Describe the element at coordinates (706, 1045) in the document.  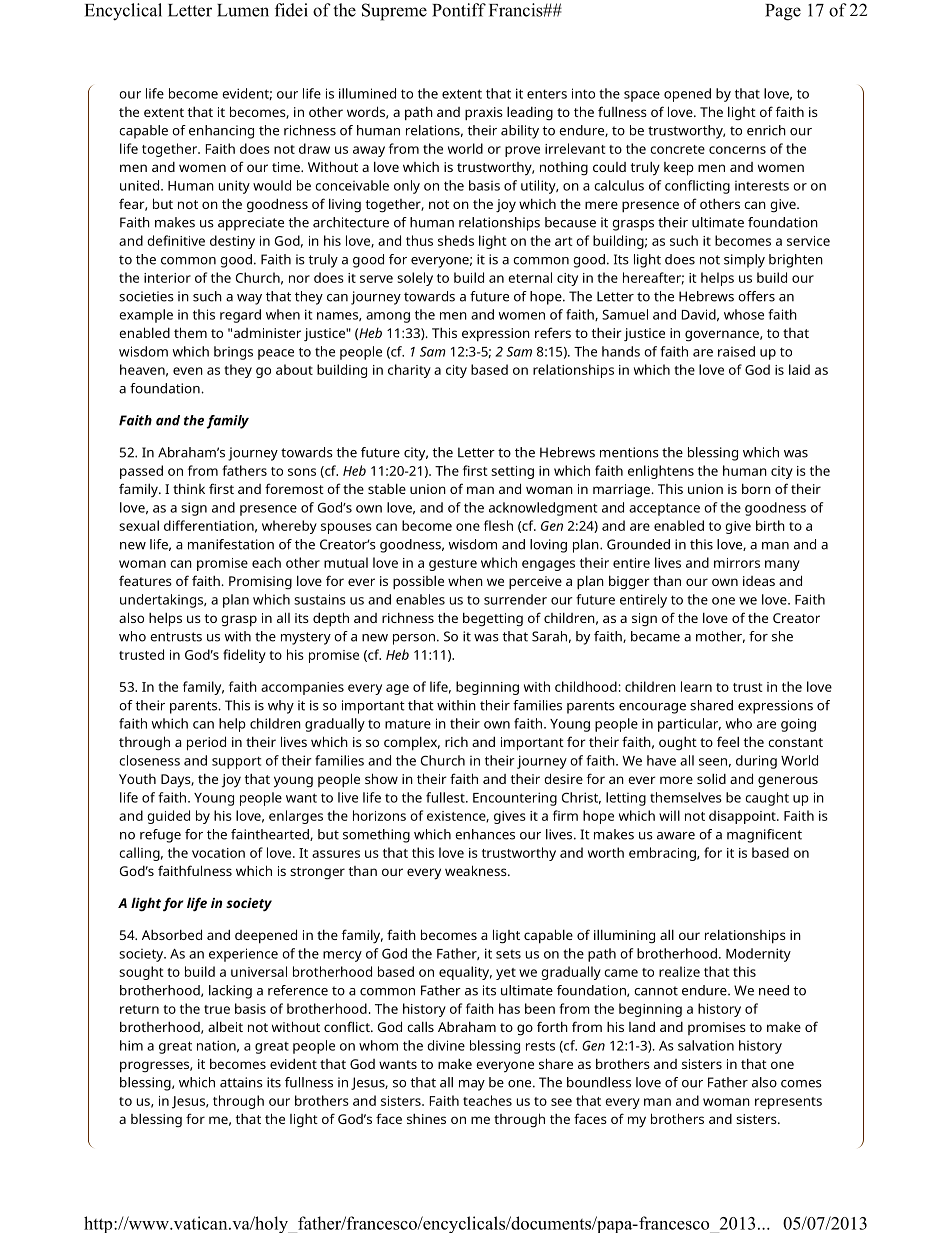
I see `salvation` at that location.
